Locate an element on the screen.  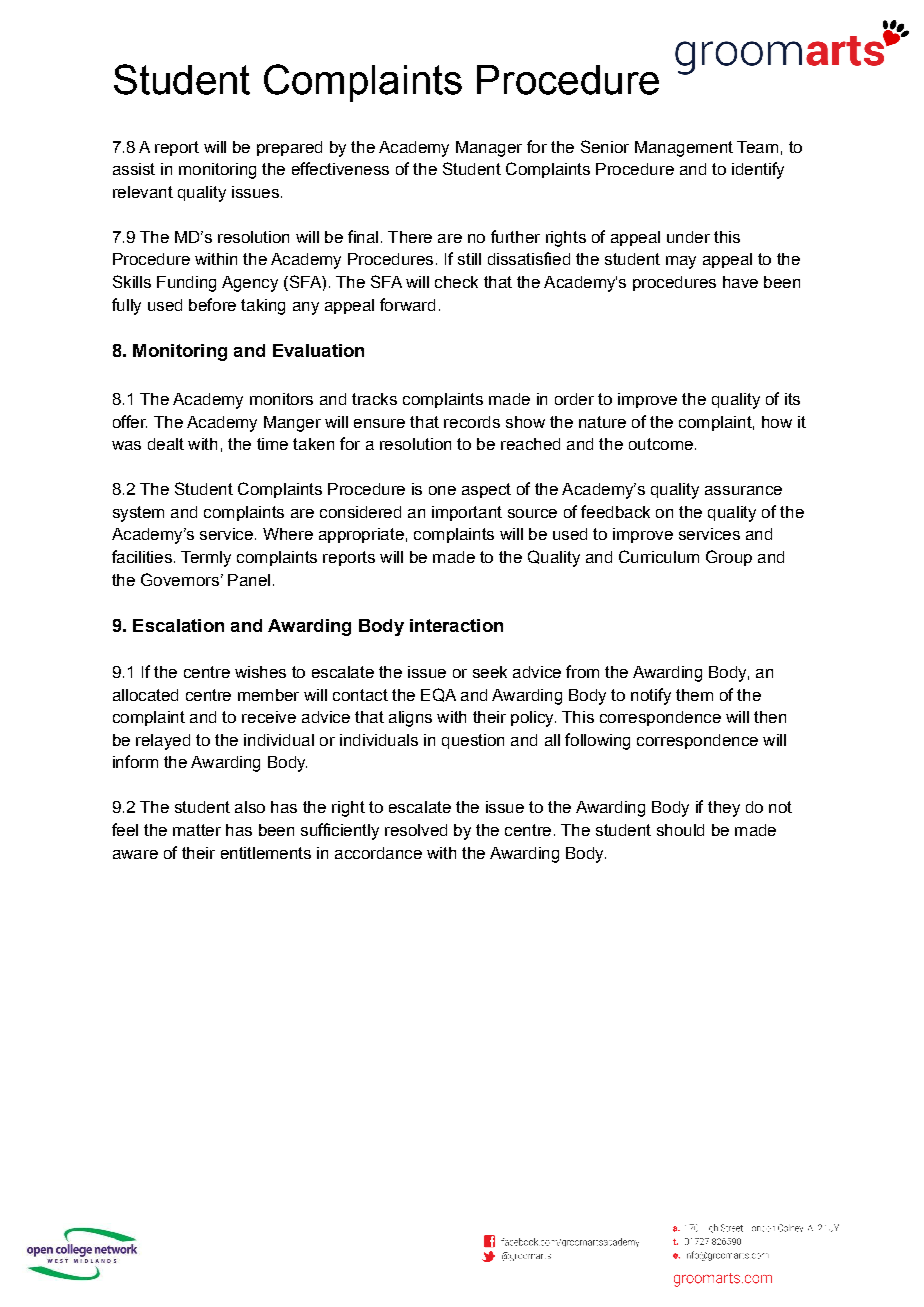
should is located at coordinates (680, 830).
